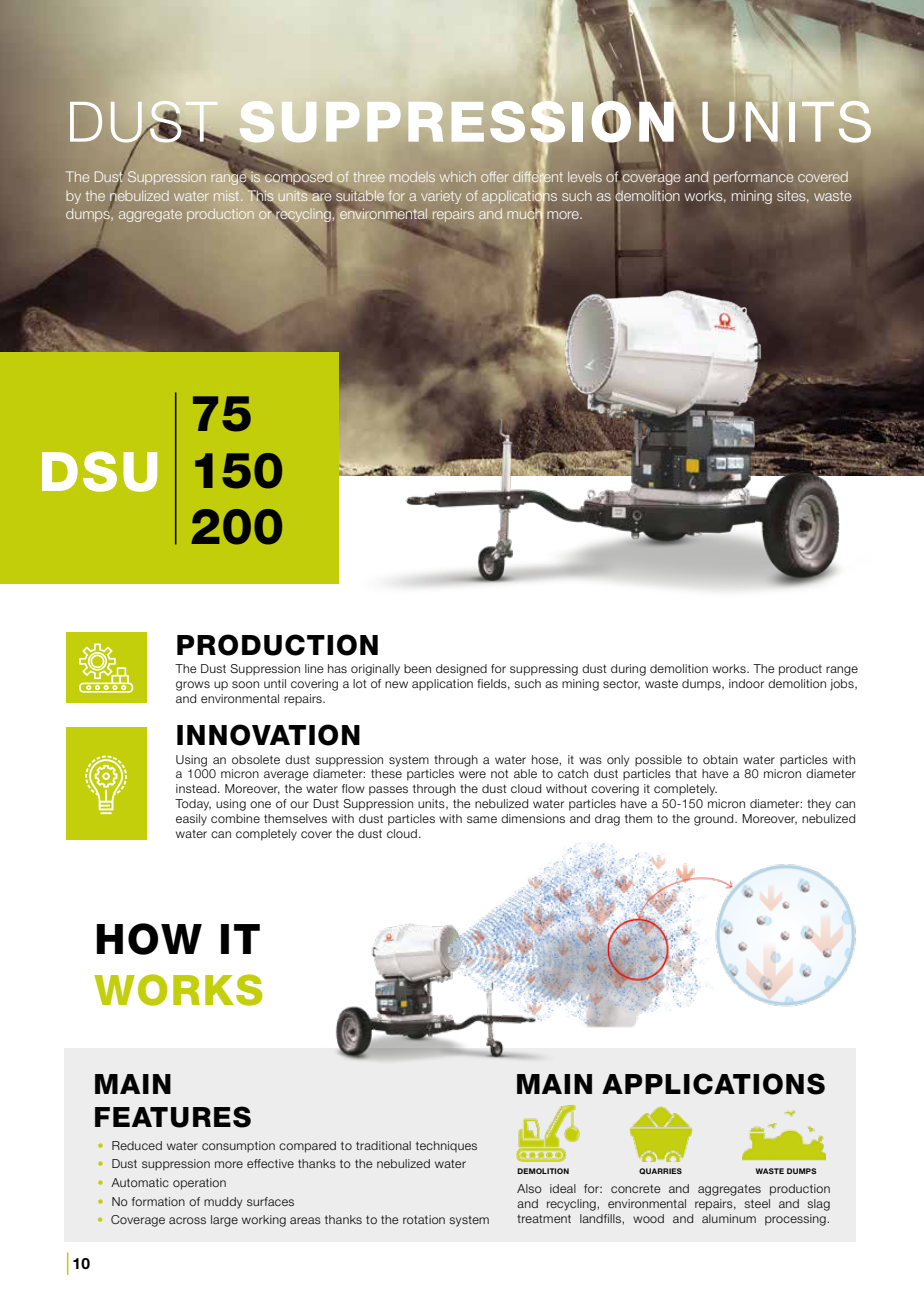 The image size is (924, 1308). Describe the element at coordinates (529, 1188) in the image. I see `Also` at that location.
